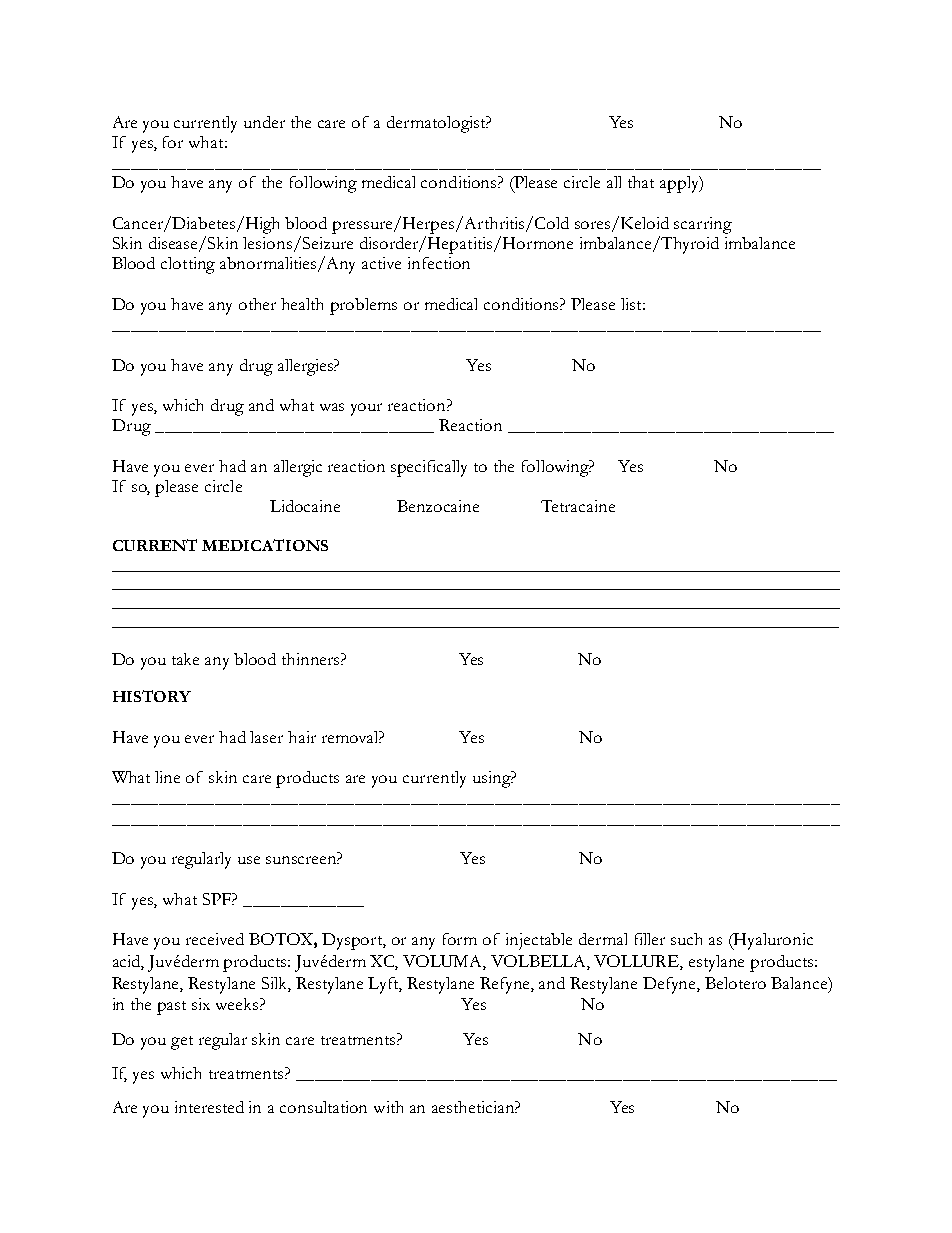 The width and height of the screenshot is (952, 1233). Describe the element at coordinates (264, 122) in the screenshot. I see `under` at that location.
